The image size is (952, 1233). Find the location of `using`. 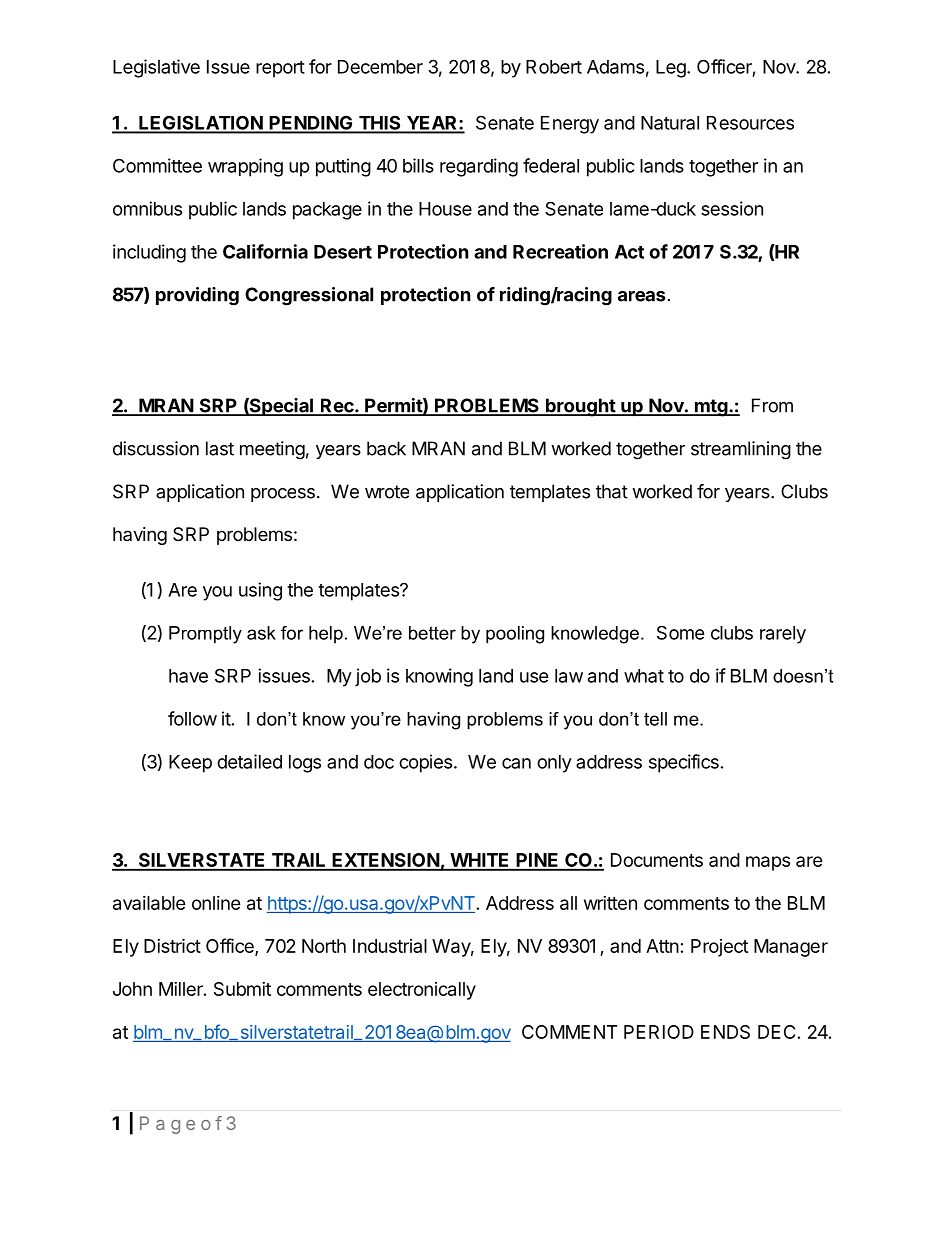

using is located at coordinates (260, 591).
